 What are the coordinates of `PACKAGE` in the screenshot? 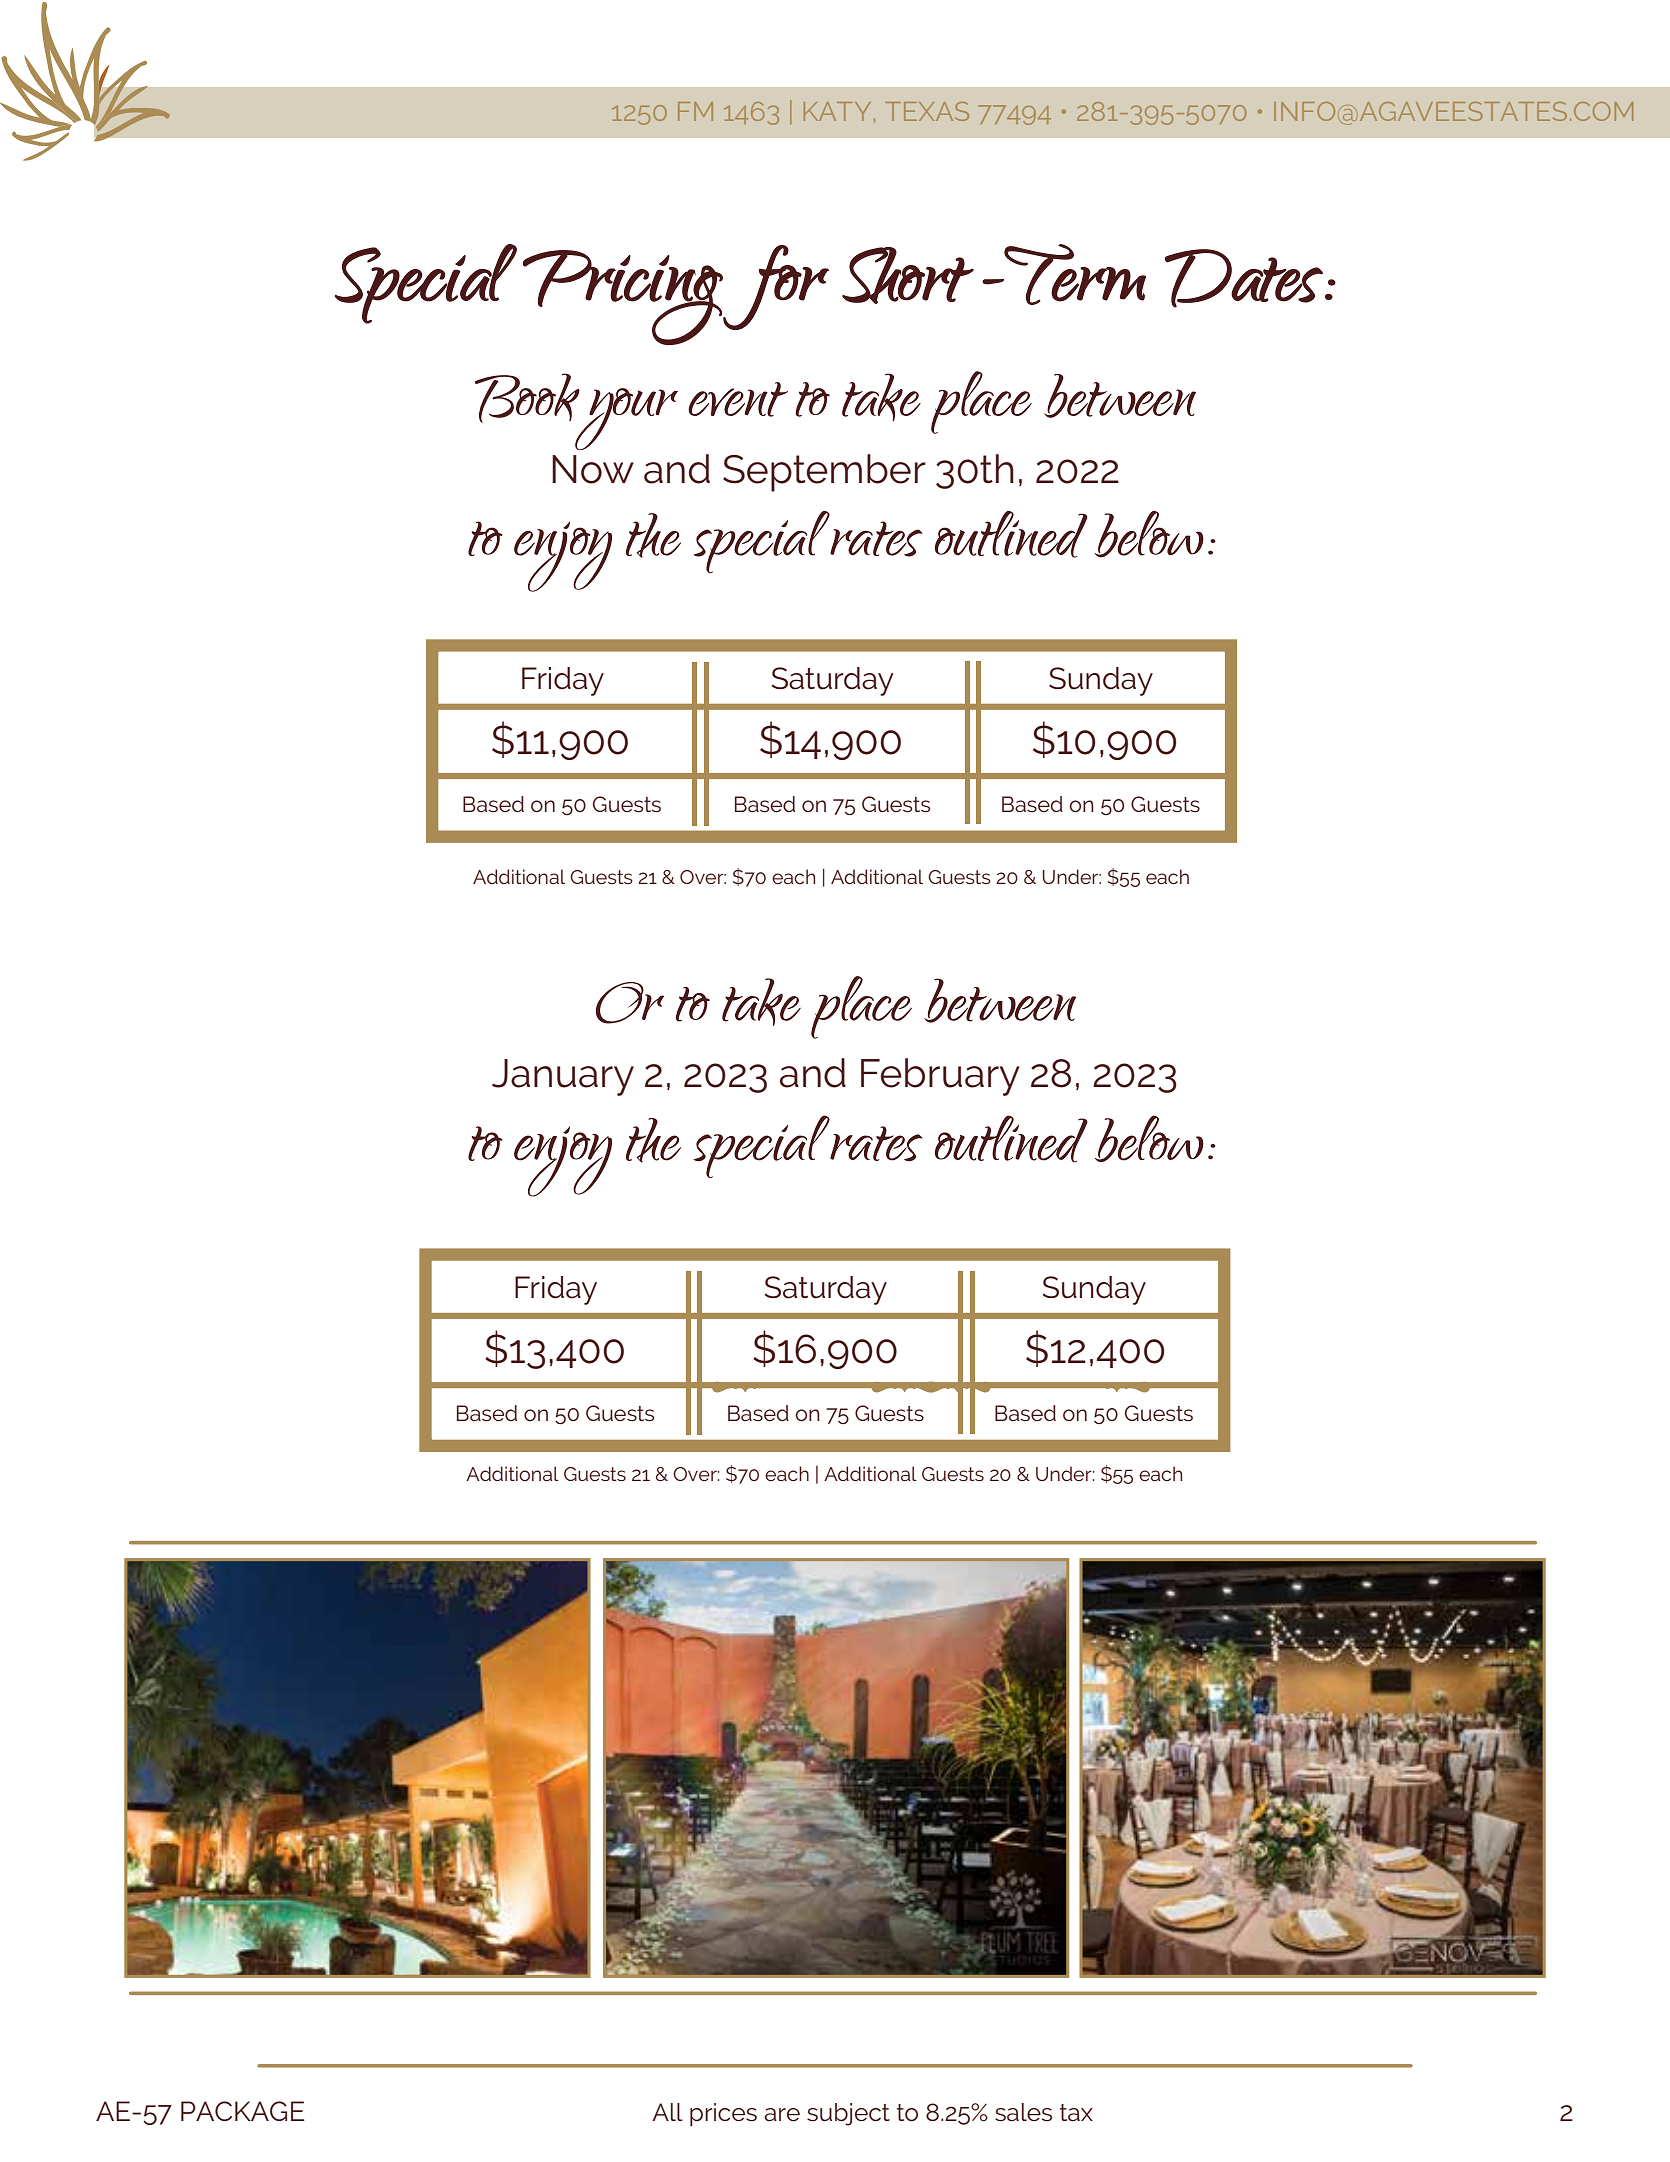 It's located at (242, 2111).
